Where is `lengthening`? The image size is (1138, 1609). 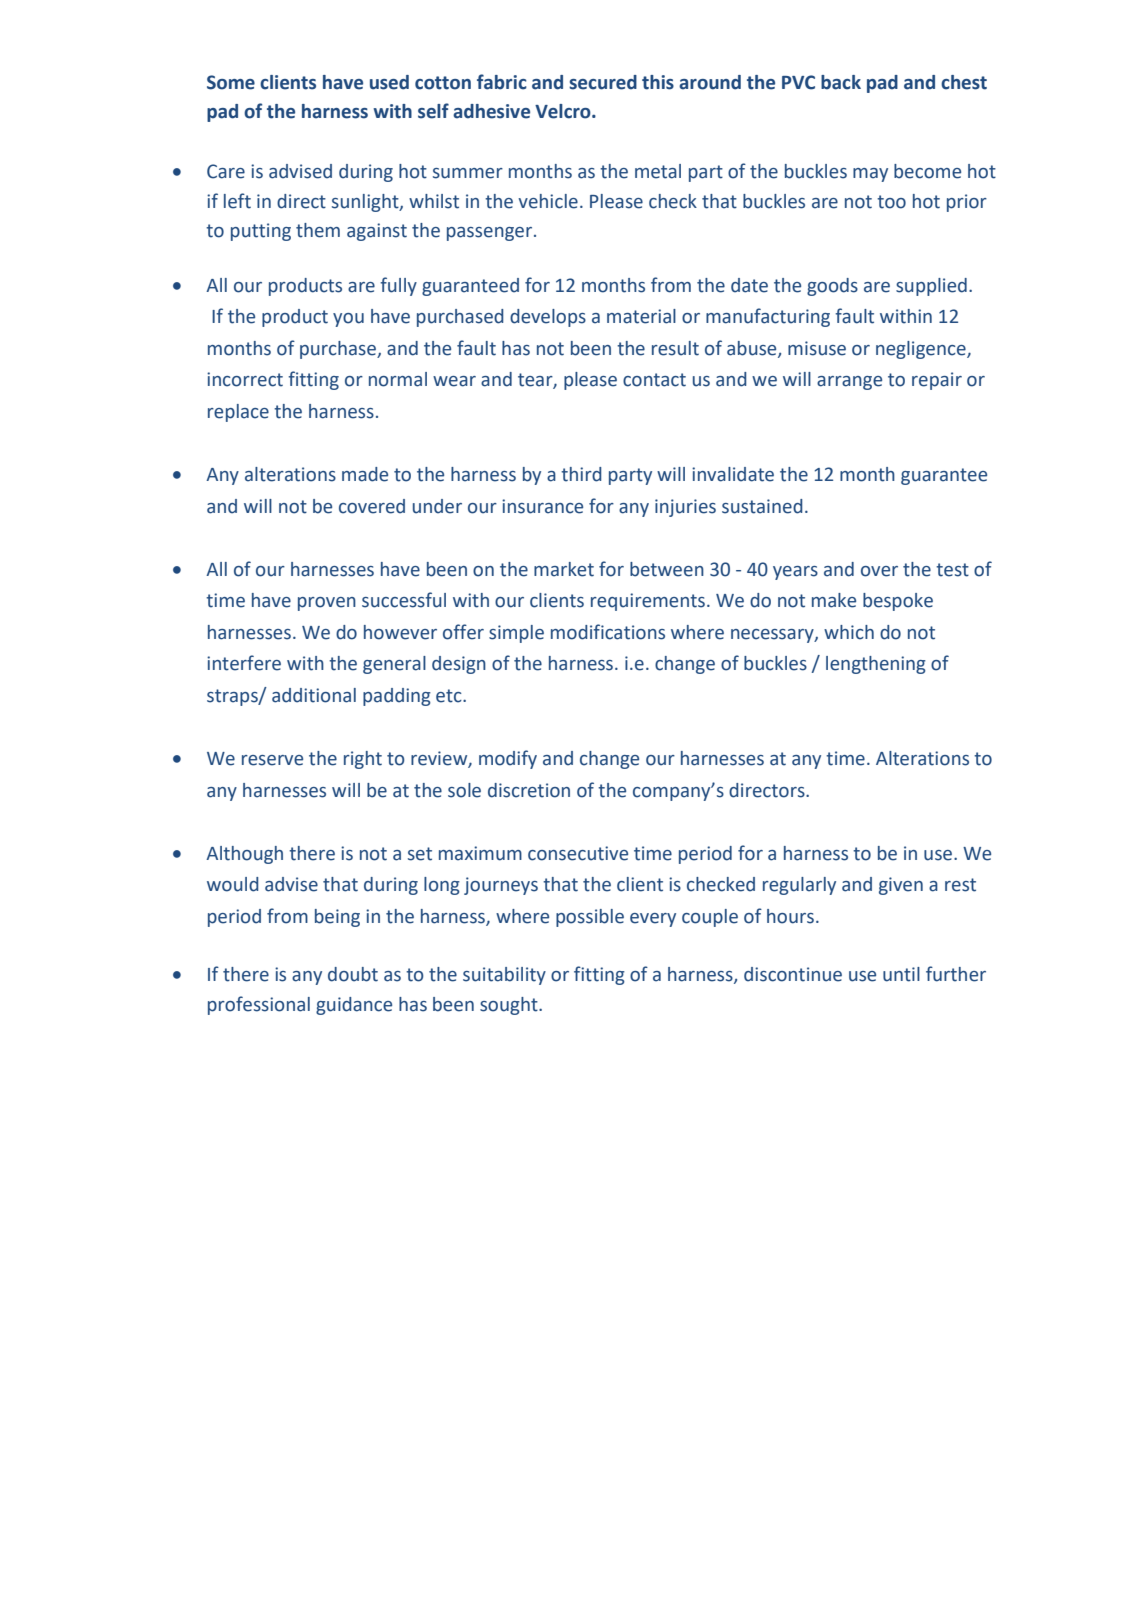
lengthening is located at coordinates (876, 665).
